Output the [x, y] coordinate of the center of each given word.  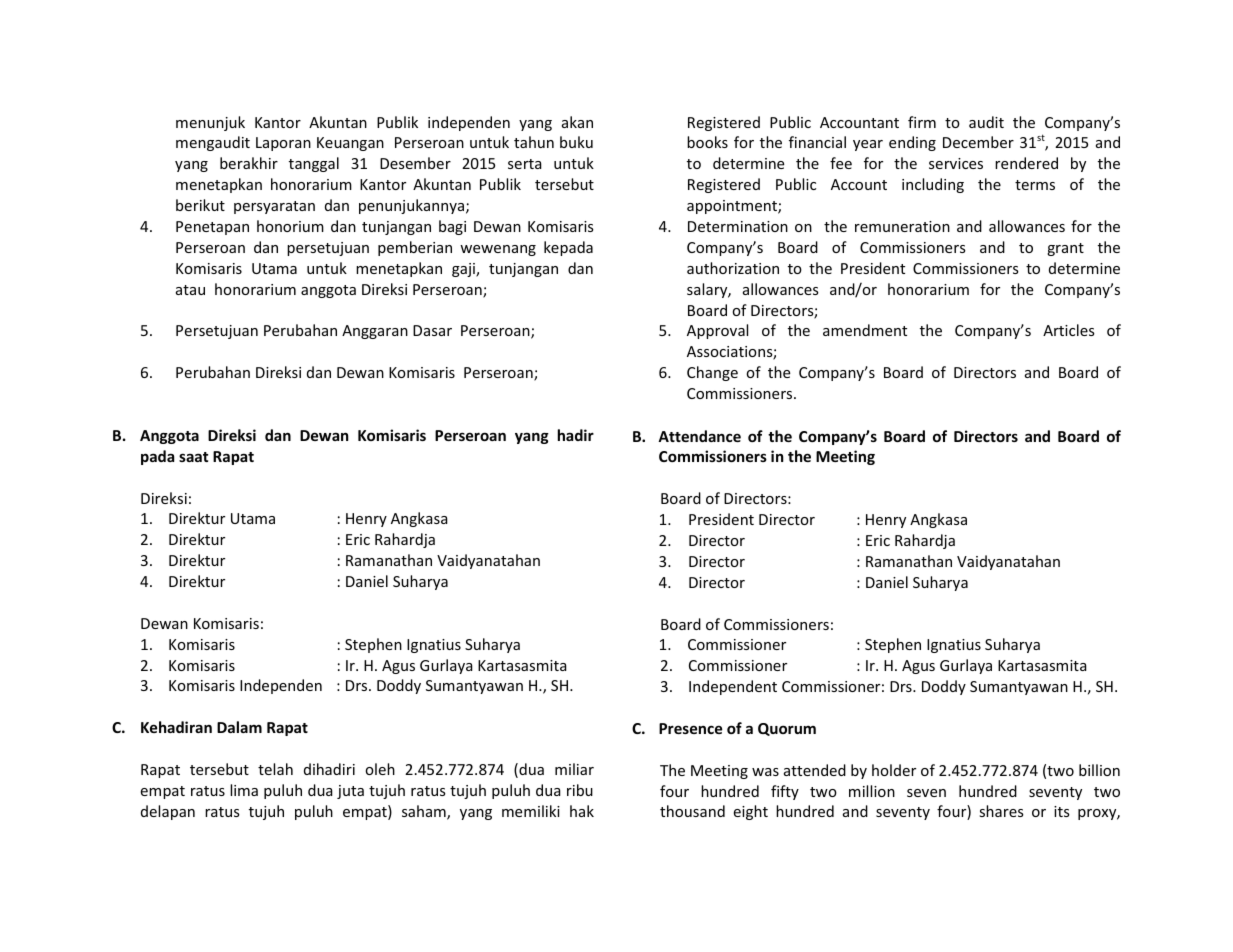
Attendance [699, 436]
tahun [534, 142]
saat [193, 457]
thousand [692, 811]
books [707, 142]
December [978, 142]
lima [244, 790]
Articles [1069, 330]
